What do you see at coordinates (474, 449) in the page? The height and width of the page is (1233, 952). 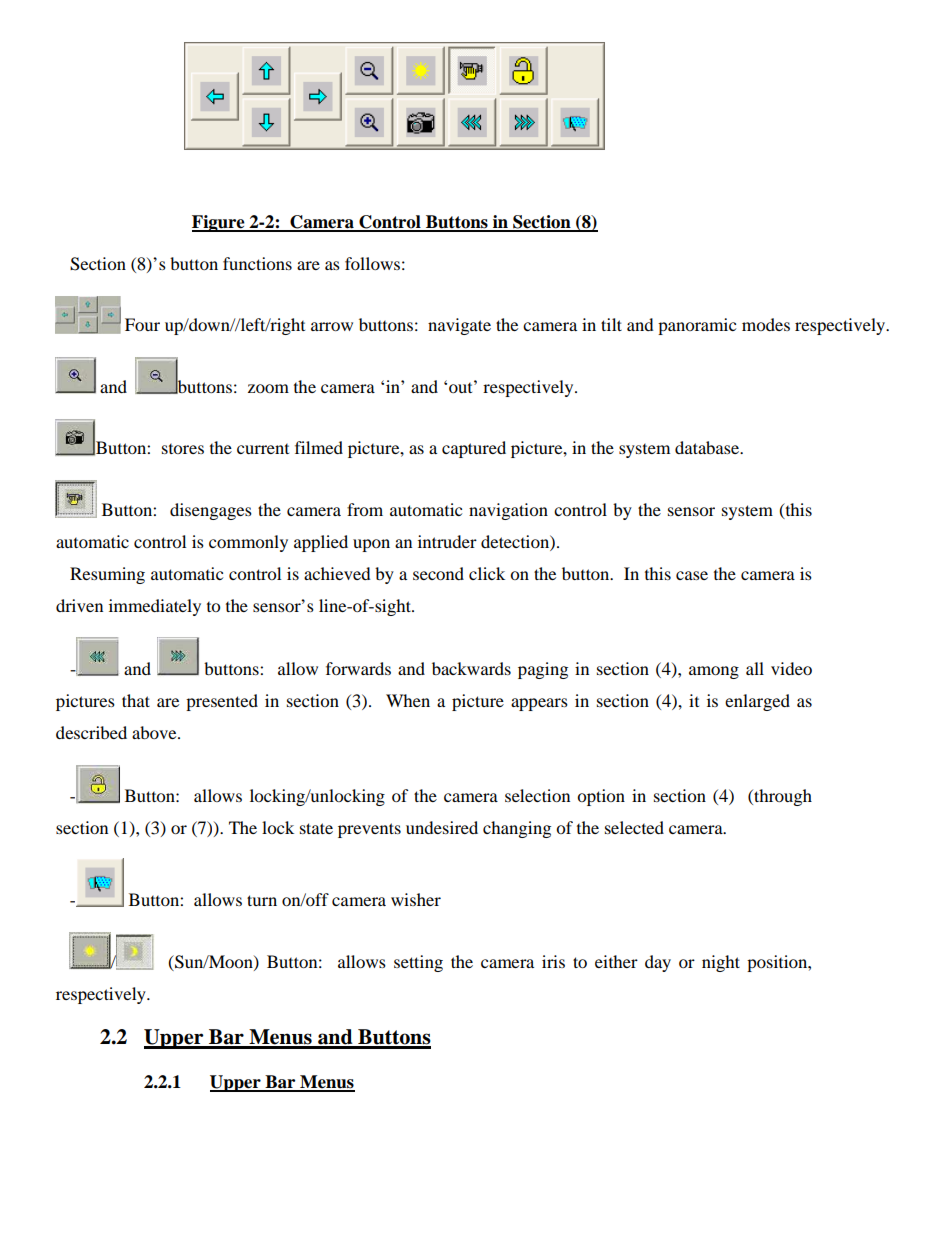 I see `captured` at bounding box center [474, 449].
